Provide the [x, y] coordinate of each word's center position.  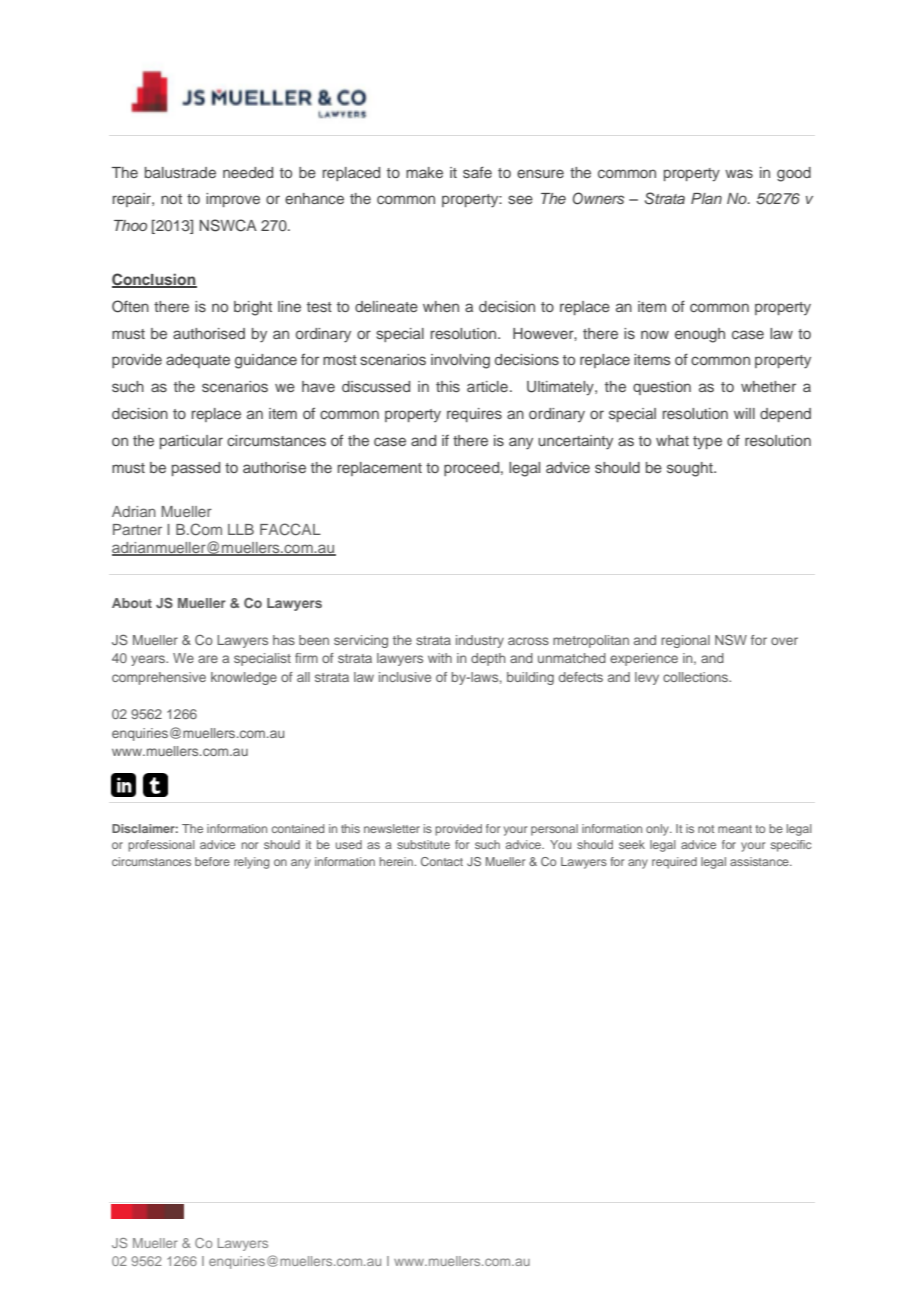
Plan [706, 198]
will [744, 413]
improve [233, 200]
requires [474, 415]
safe [477, 172]
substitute [423, 844]
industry [480, 641]
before [212, 861]
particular [191, 442]
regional [685, 641]
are [208, 659]
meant [735, 829]
